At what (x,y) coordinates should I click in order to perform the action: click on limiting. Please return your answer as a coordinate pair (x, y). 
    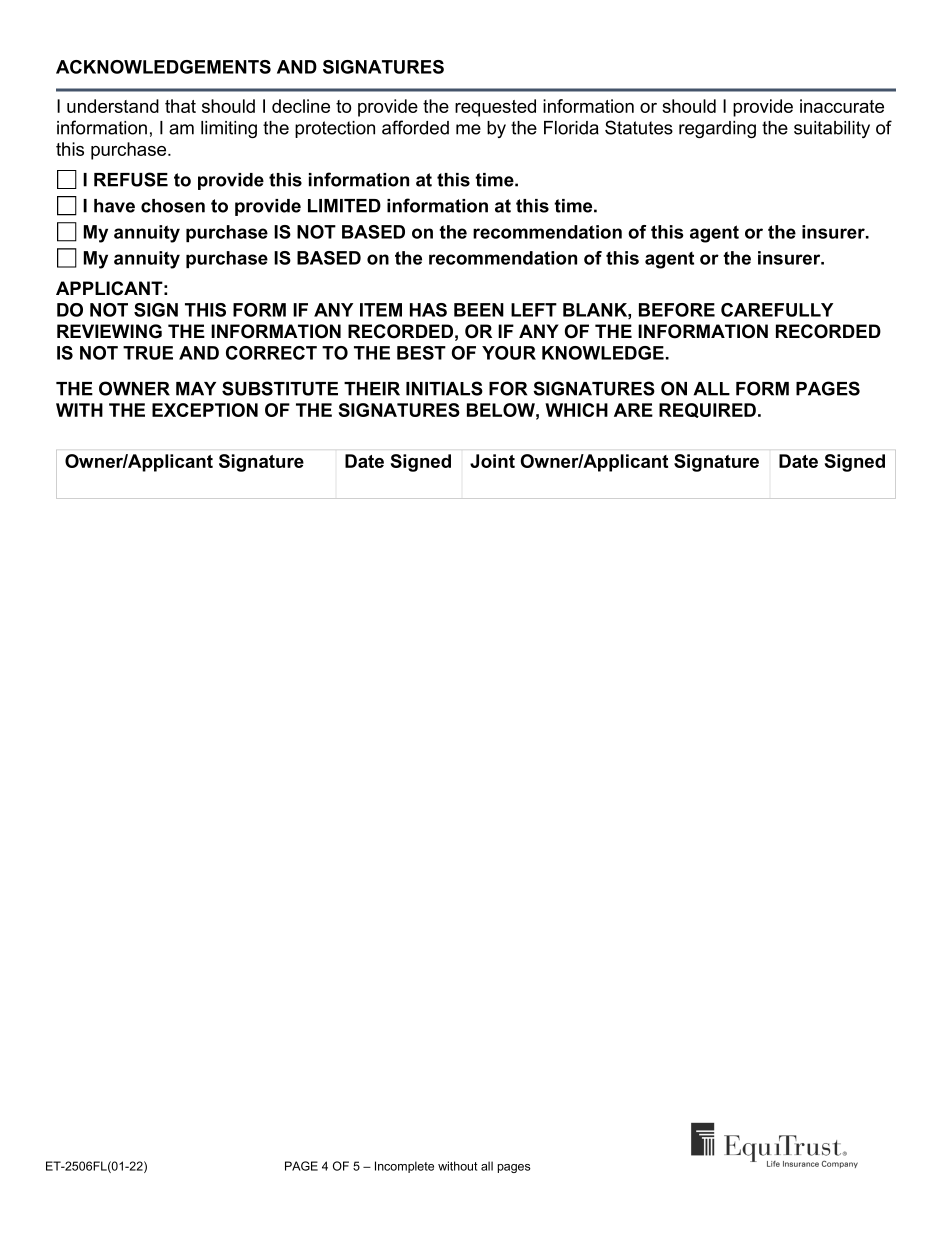
    Looking at the image, I should click on (229, 129).
